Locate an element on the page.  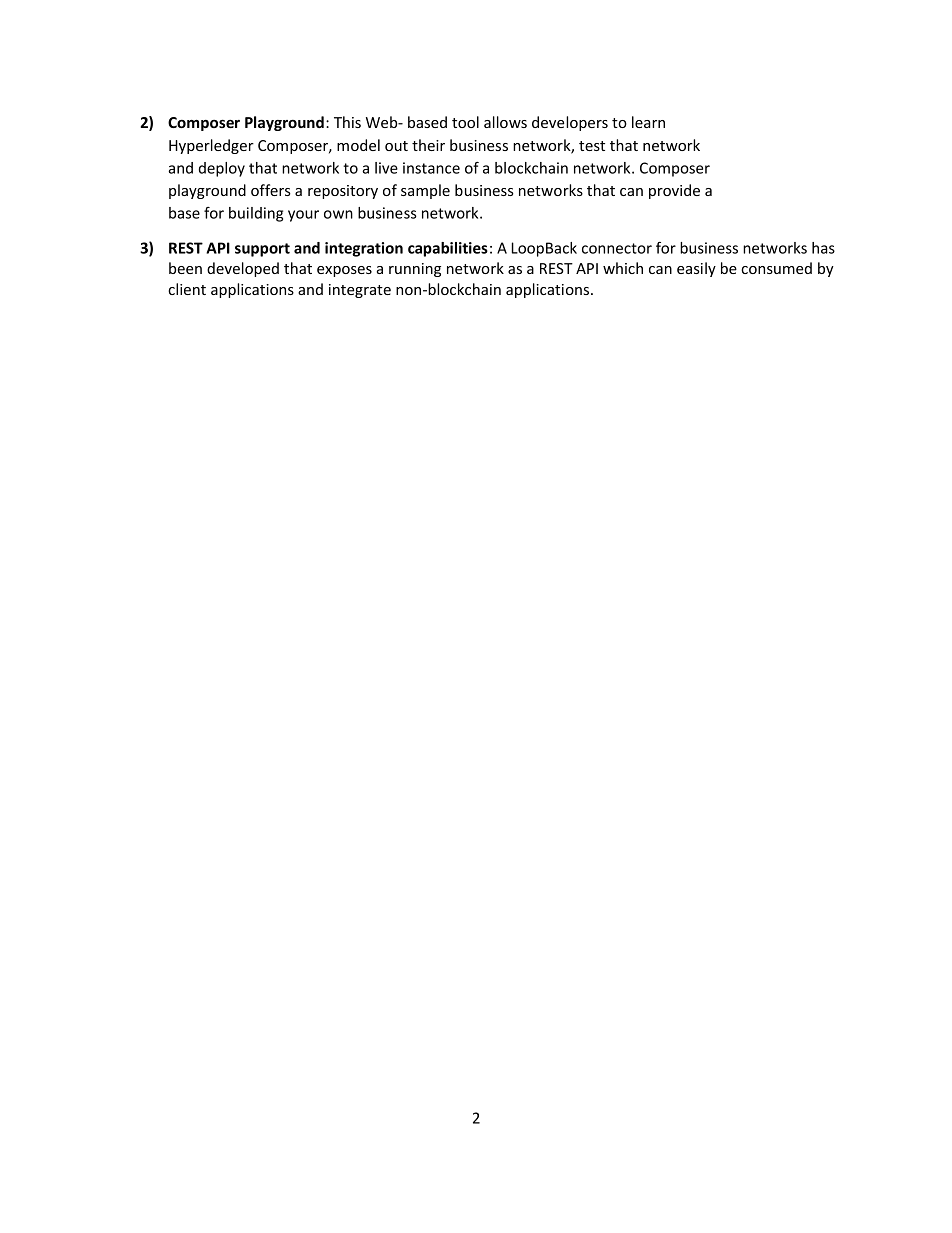
building is located at coordinates (256, 214).
